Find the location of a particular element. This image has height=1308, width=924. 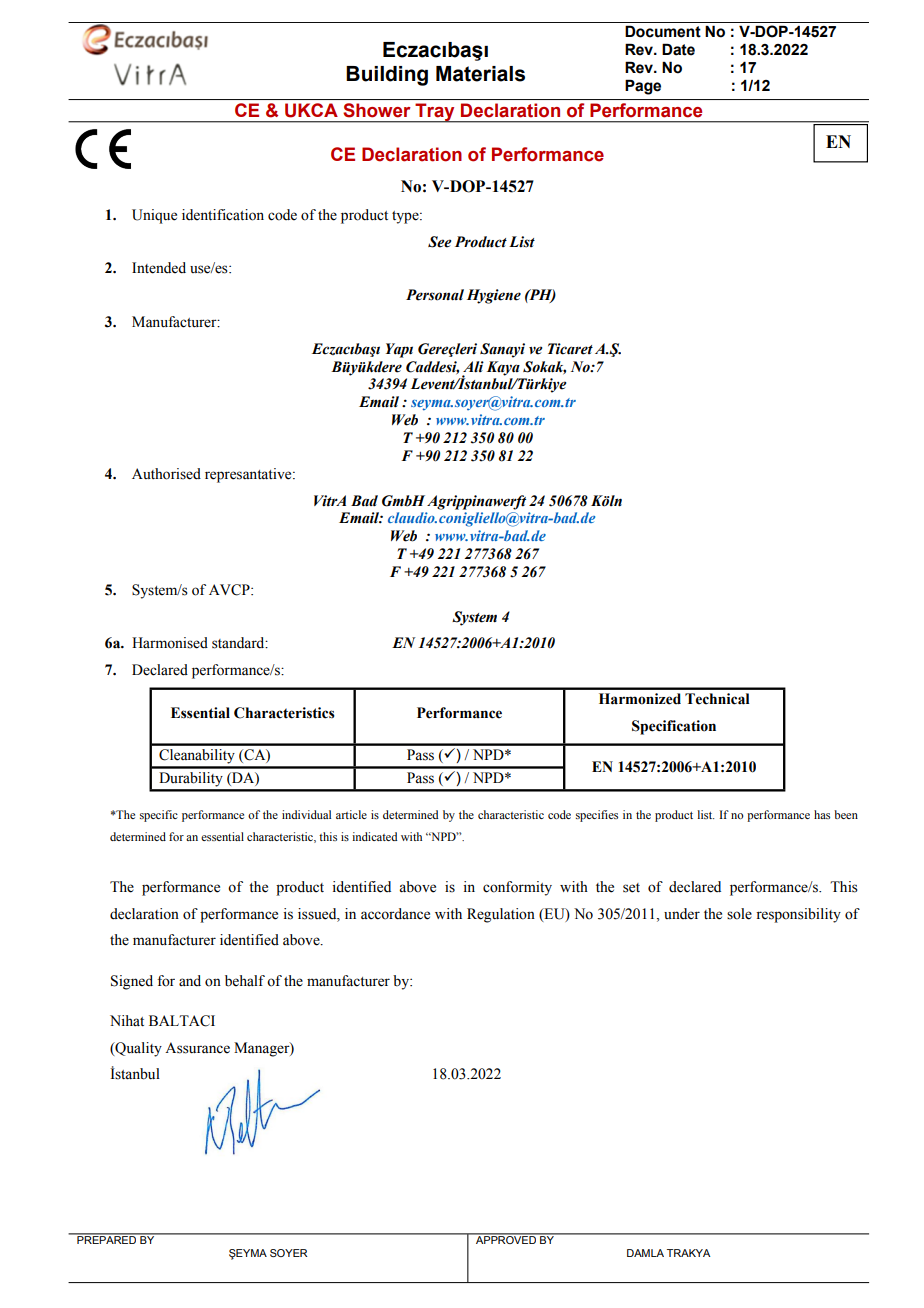

Materials is located at coordinates (480, 74).
